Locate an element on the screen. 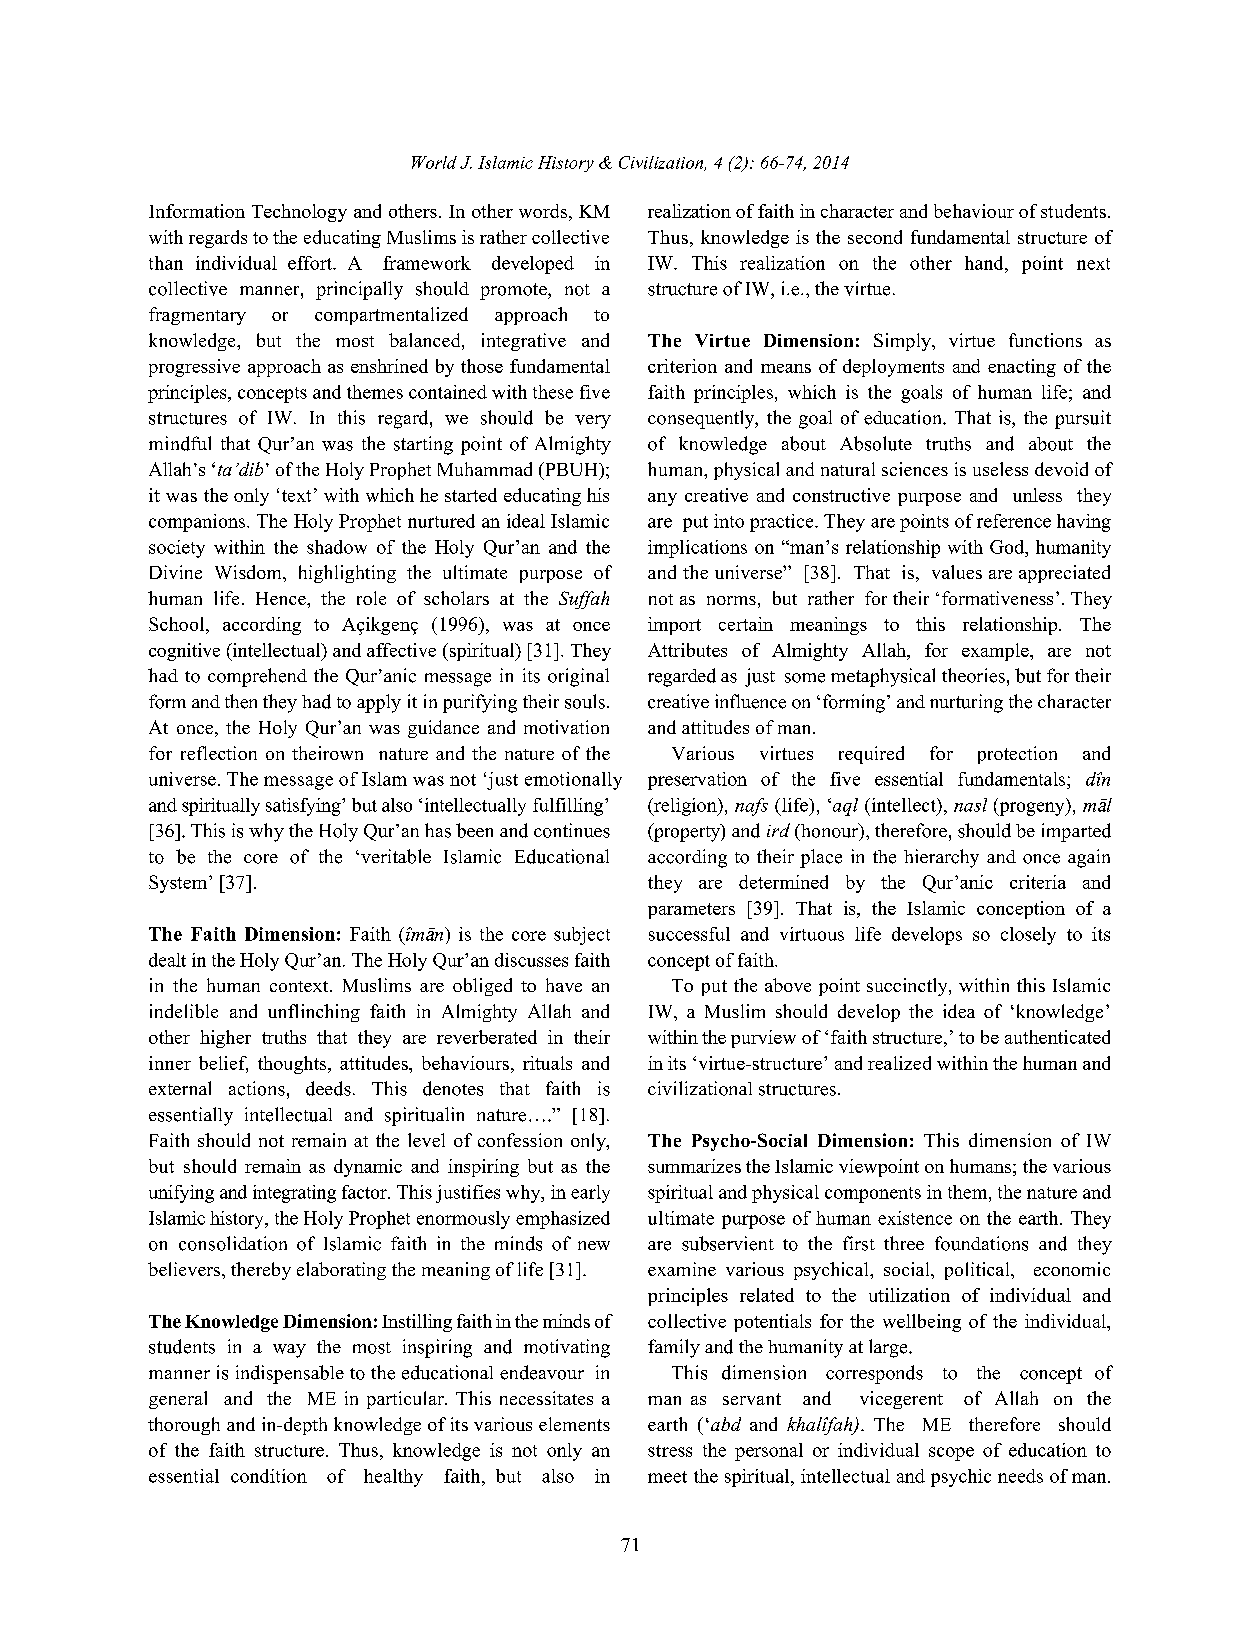 The width and height of the screenshot is (1260, 1630). Technology is located at coordinates (299, 213).
